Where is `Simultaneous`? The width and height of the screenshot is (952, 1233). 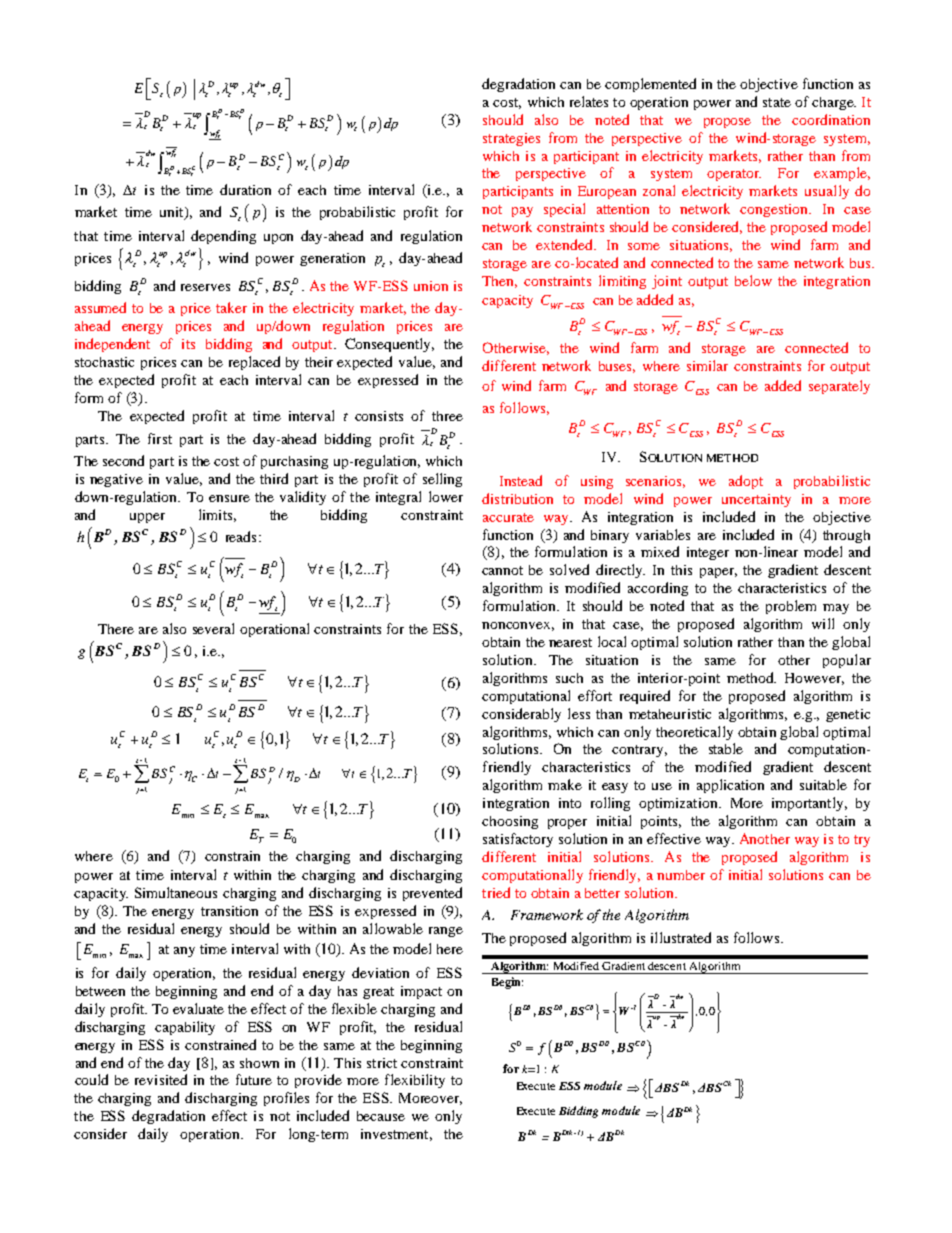 Simultaneous is located at coordinates (176, 892).
